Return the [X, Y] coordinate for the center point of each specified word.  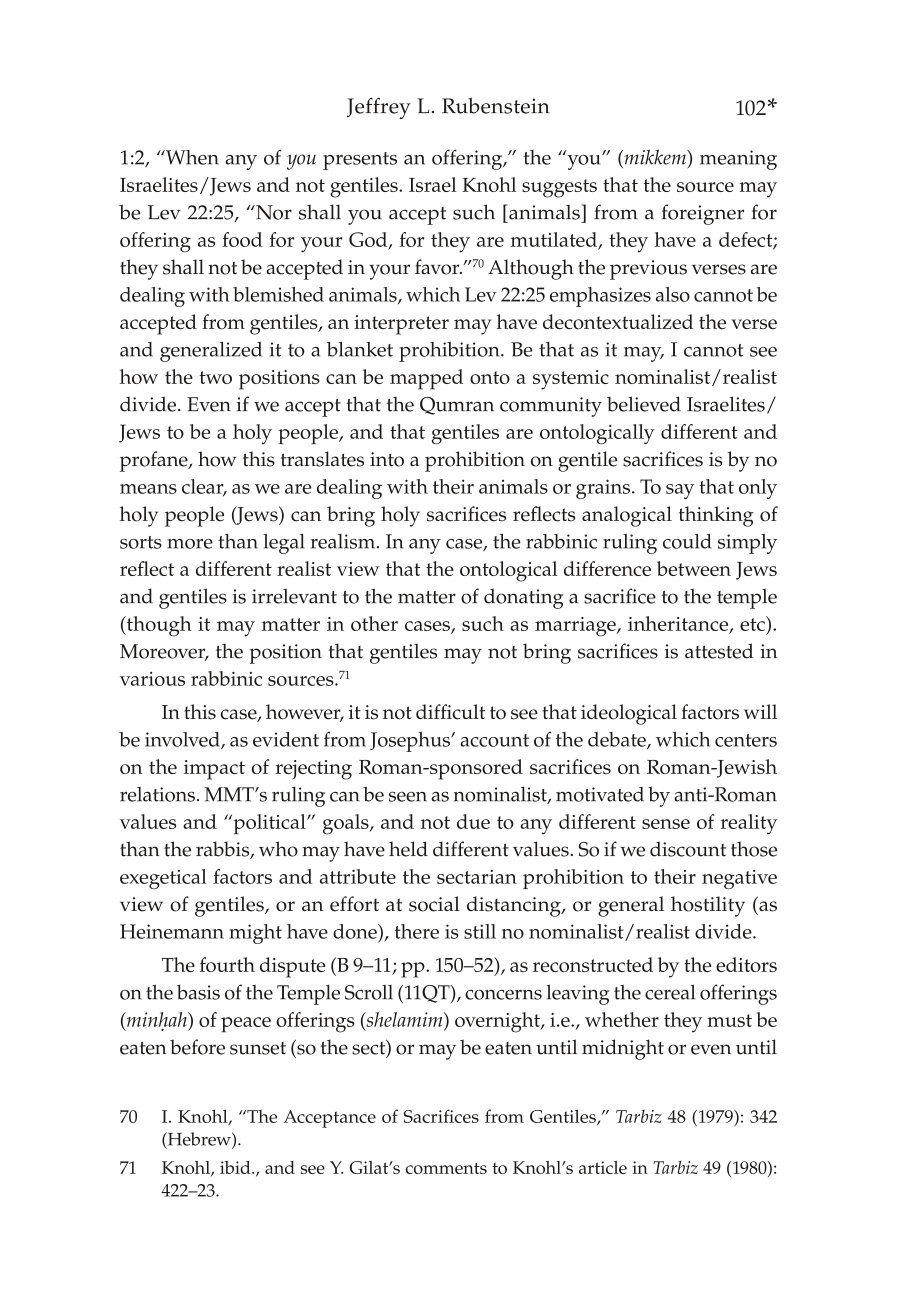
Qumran [457, 406]
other [374, 623]
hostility [708, 906]
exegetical [163, 879]
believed [644, 404]
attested [719, 651]
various [152, 679]
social [434, 904]
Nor [273, 212]
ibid [236, 1167]
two [215, 377]
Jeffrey [379, 108]
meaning [738, 160]
